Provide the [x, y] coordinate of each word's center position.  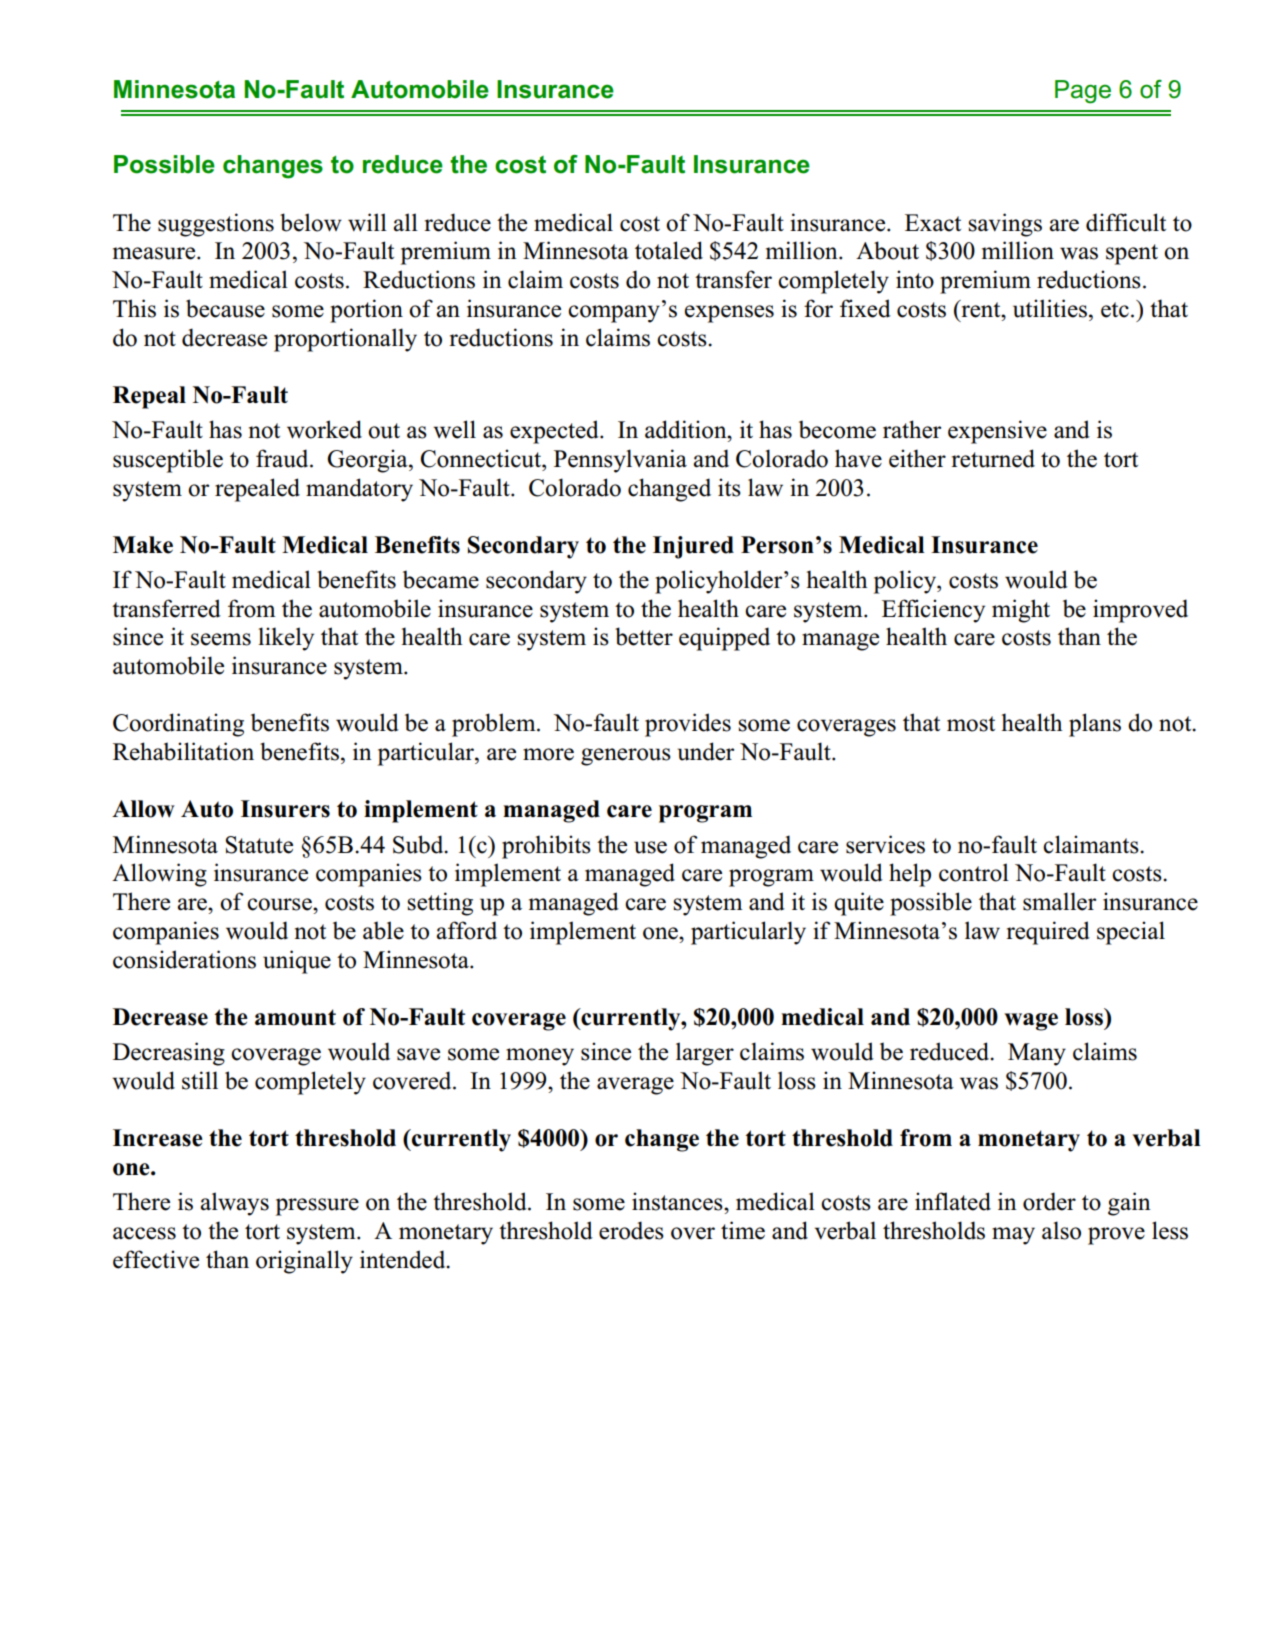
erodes [631, 1230]
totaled [669, 250]
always [234, 1204]
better [644, 636]
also [1061, 1230]
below [311, 222]
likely [286, 639]
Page [1083, 92]
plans [1095, 725]
